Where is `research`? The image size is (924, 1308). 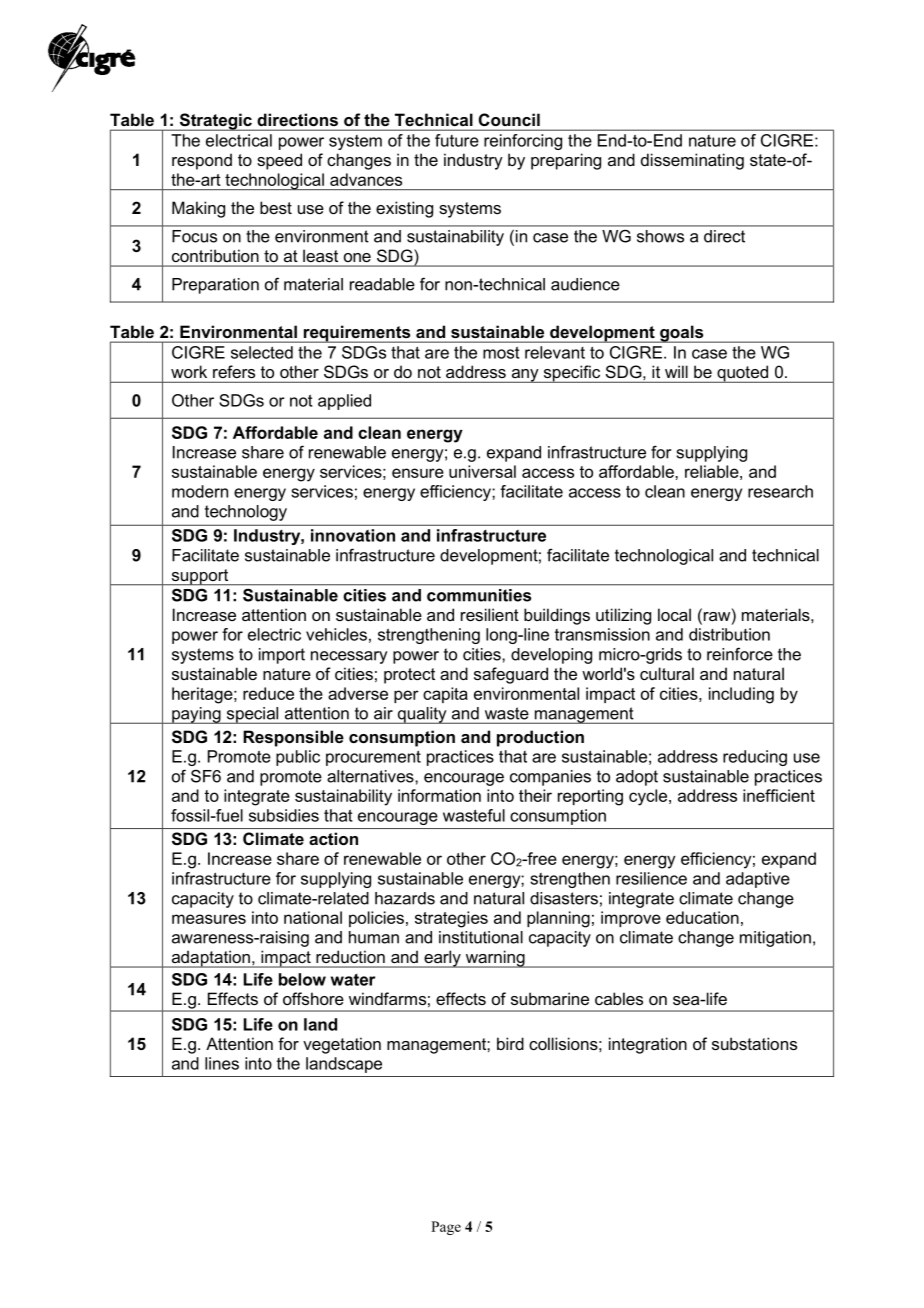
research is located at coordinates (780, 491).
